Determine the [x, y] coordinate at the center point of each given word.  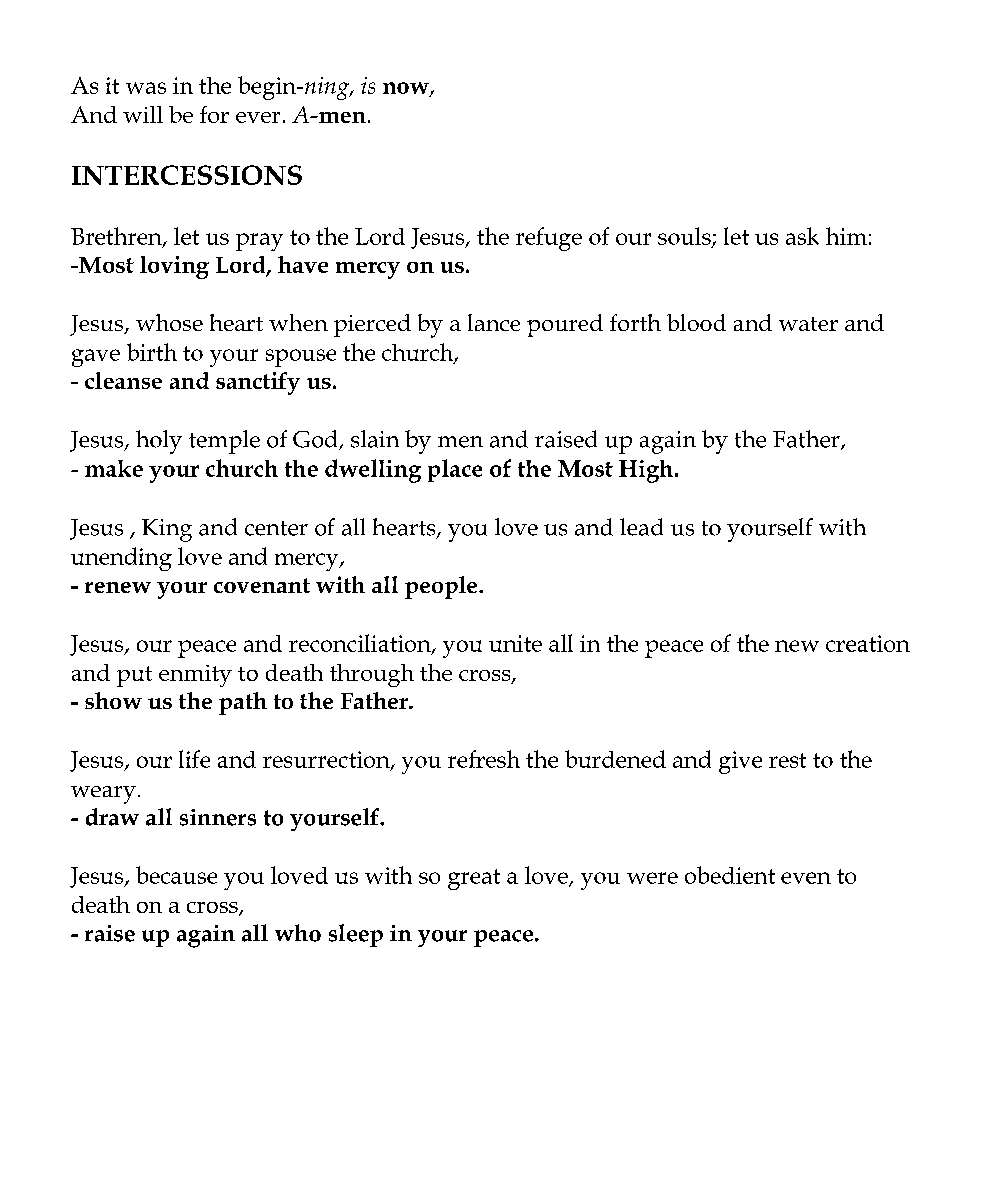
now [407, 89]
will [143, 114]
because [176, 875]
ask [802, 236]
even [806, 878]
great [474, 879]
